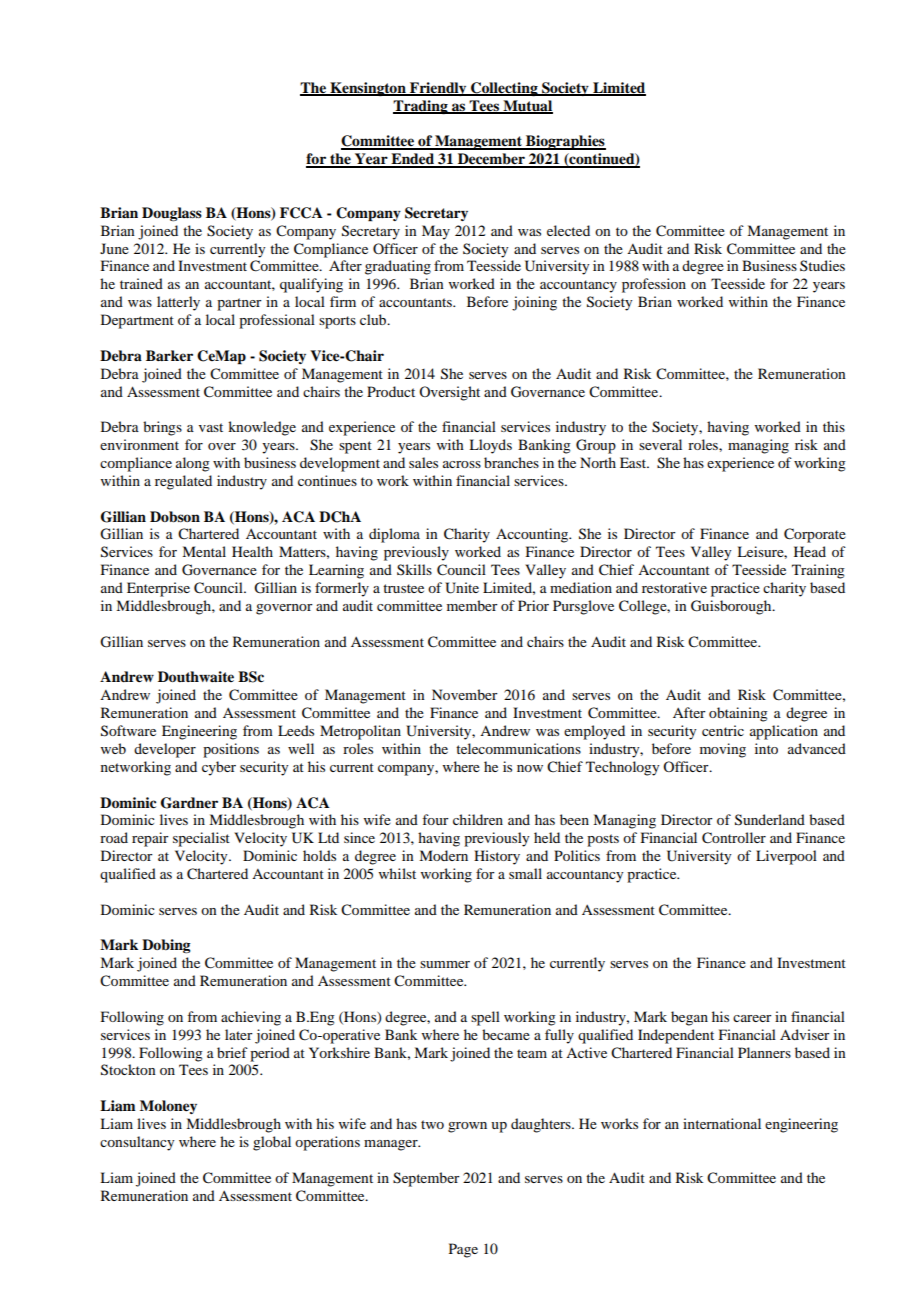  I want to click on Collecting, so click(504, 89).
